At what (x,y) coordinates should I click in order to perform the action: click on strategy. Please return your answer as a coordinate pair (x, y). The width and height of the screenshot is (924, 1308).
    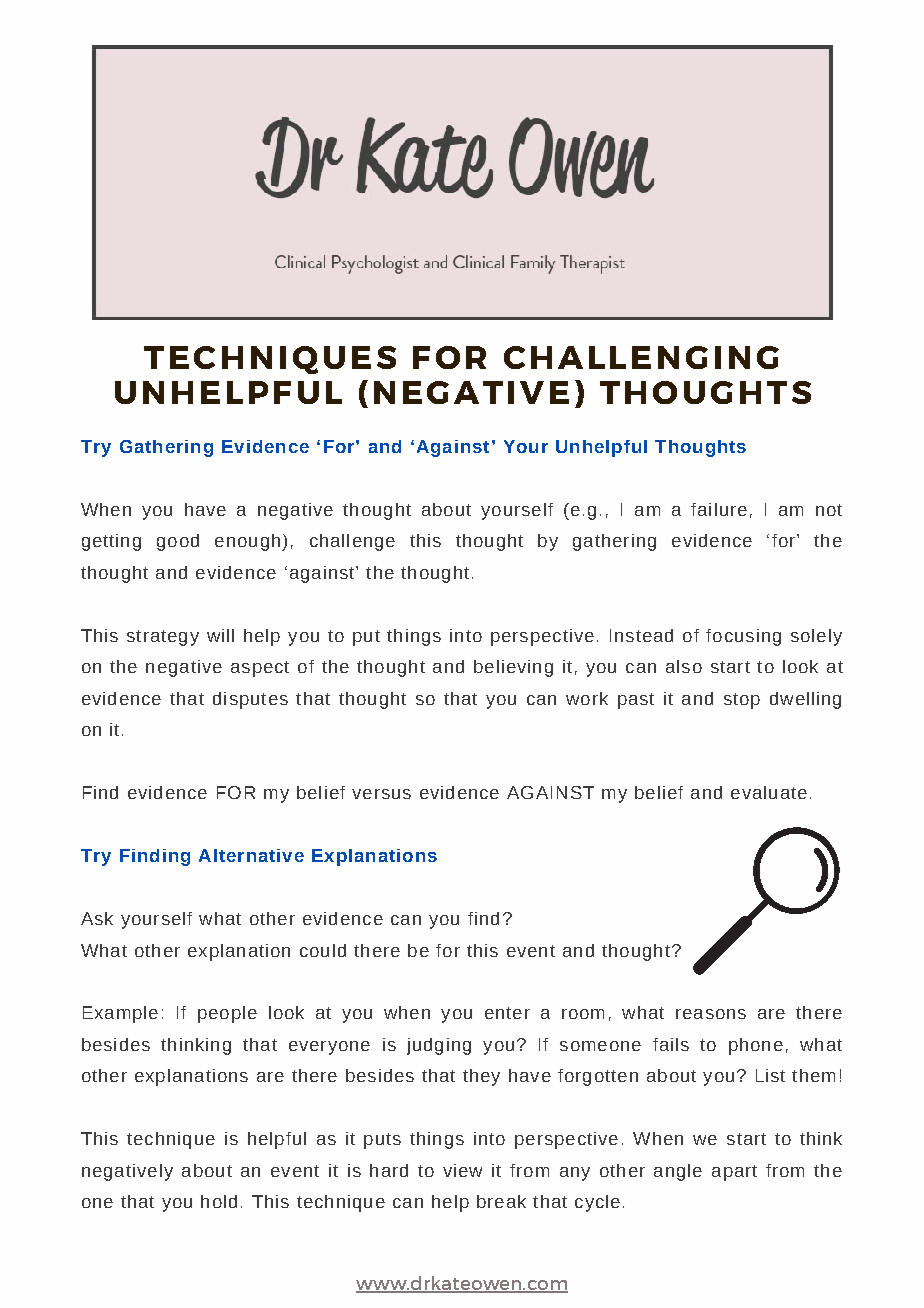
    Looking at the image, I should click on (163, 638).
